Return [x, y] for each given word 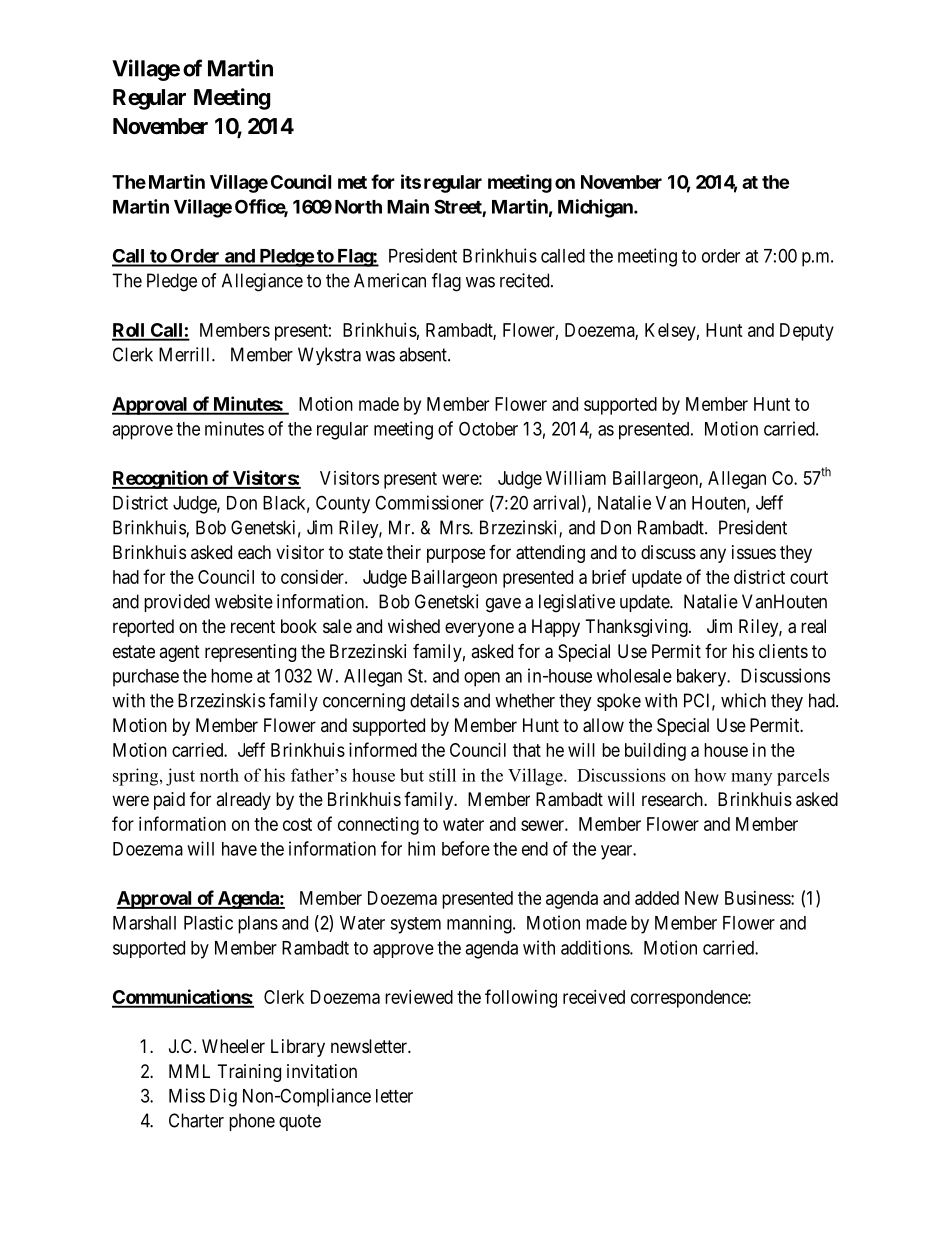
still [442, 775]
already [243, 801]
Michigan [596, 208]
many [751, 779]
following [521, 998]
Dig [223, 1097]
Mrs [455, 527]
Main [408, 206]
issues [754, 552]
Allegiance [262, 282]
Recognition [160, 479]
